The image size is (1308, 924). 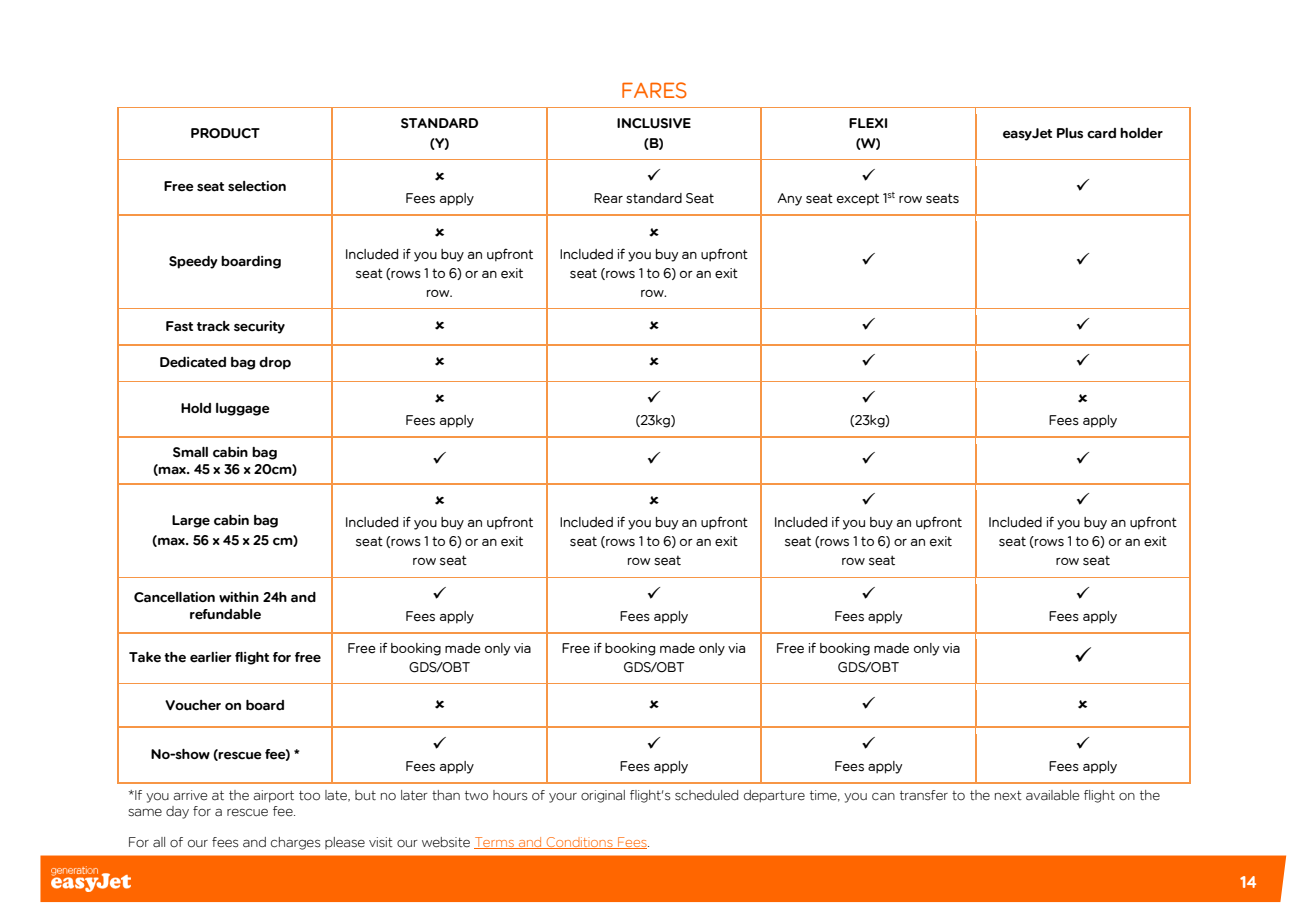 I want to click on Plus, so click(x=1070, y=133).
